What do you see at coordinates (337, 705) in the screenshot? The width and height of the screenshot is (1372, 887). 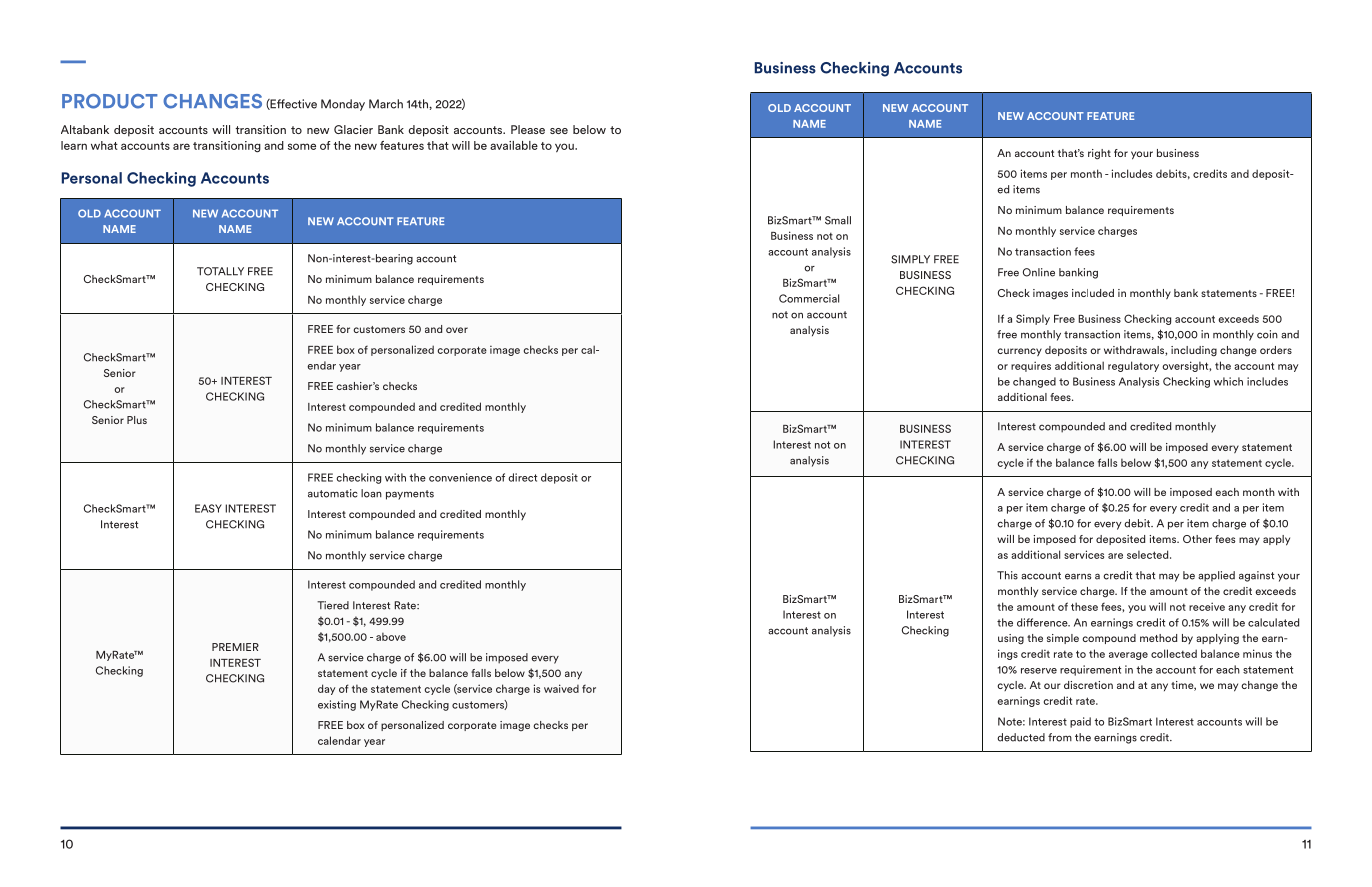 I see `existing` at bounding box center [337, 705].
